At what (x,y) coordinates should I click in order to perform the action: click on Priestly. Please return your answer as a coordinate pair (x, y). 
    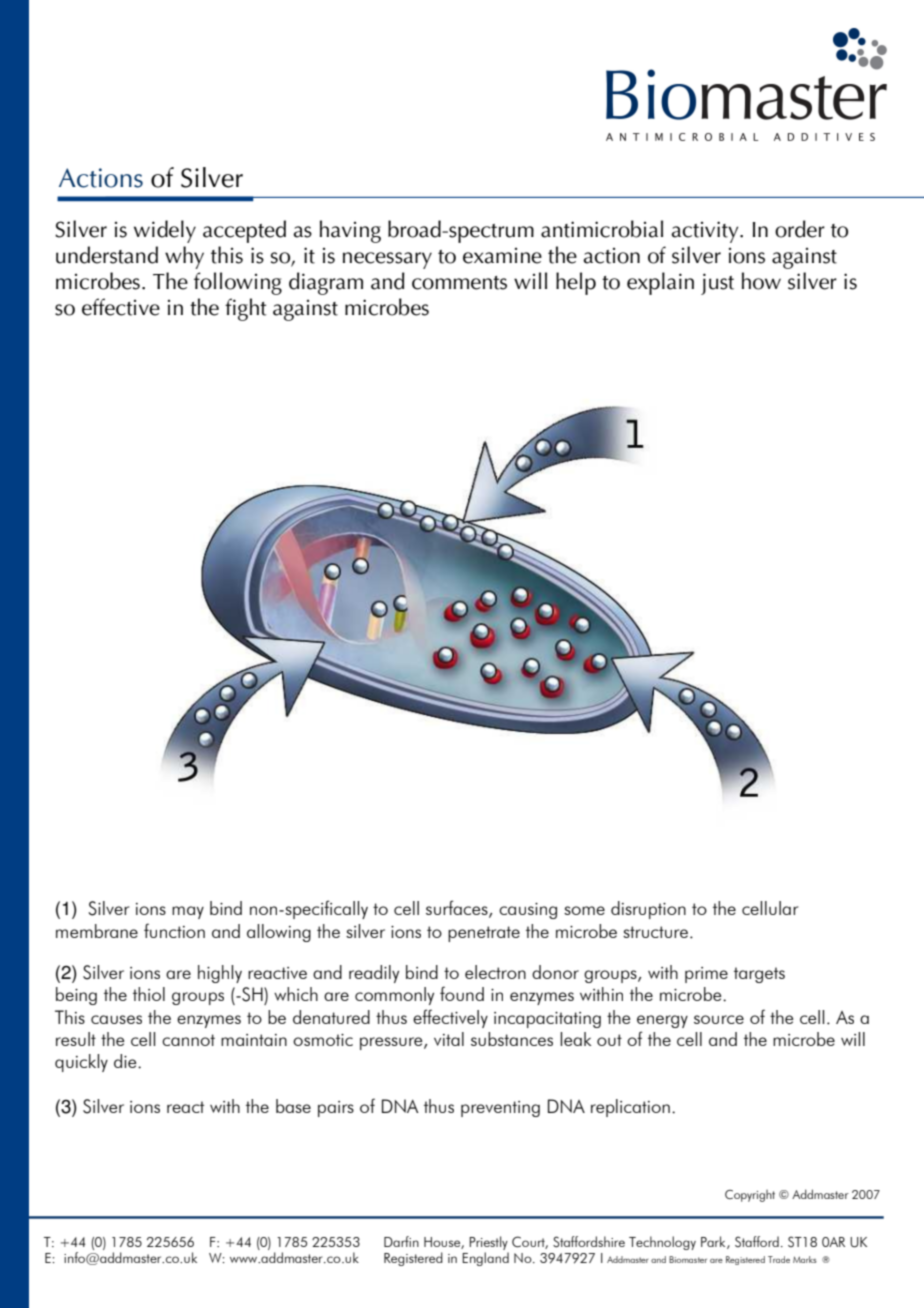
    Looking at the image, I should click on (488, 1243).
